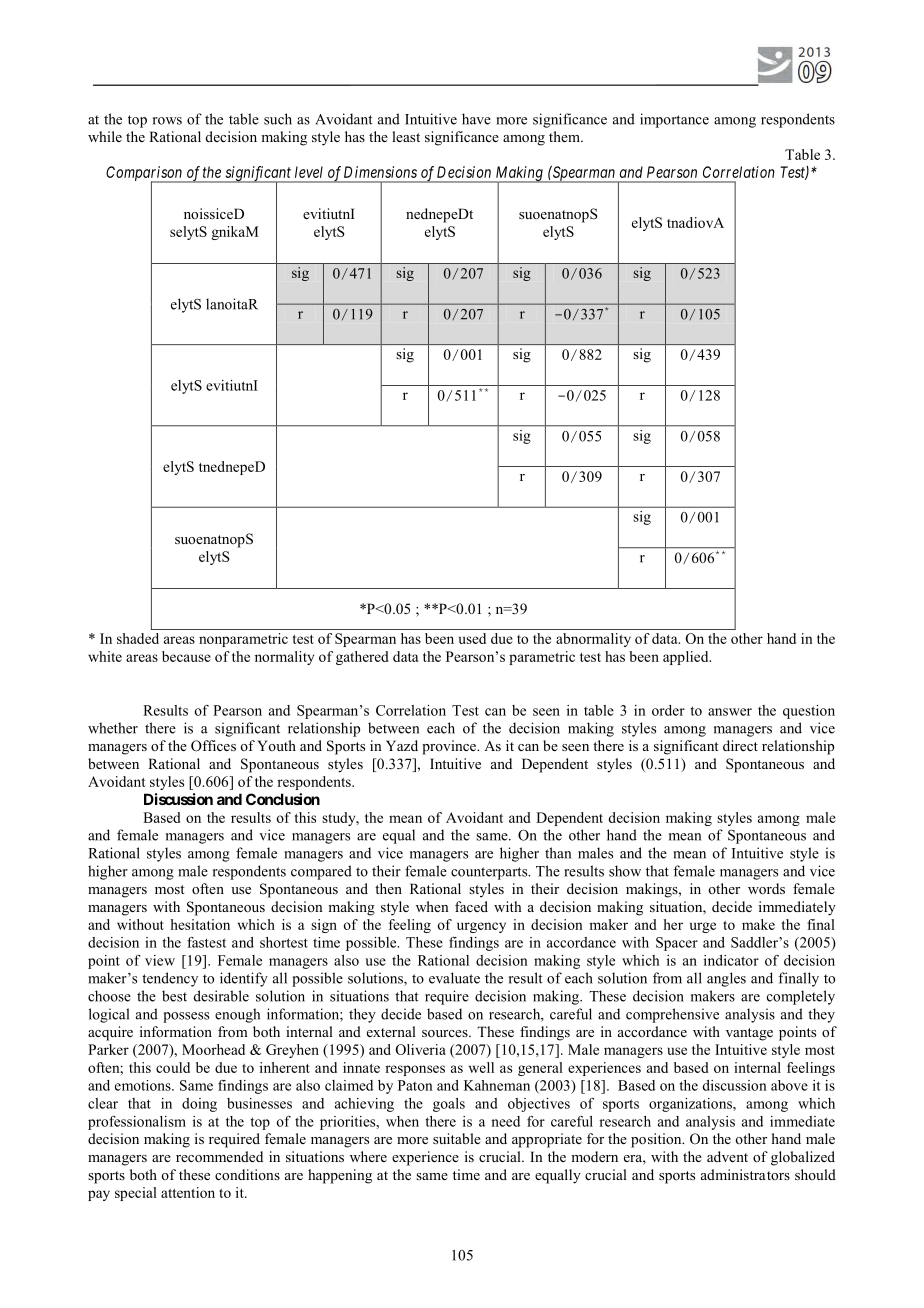 The height and width of the page is (1308, 924). I want to click on faced, so click(471, 906).
